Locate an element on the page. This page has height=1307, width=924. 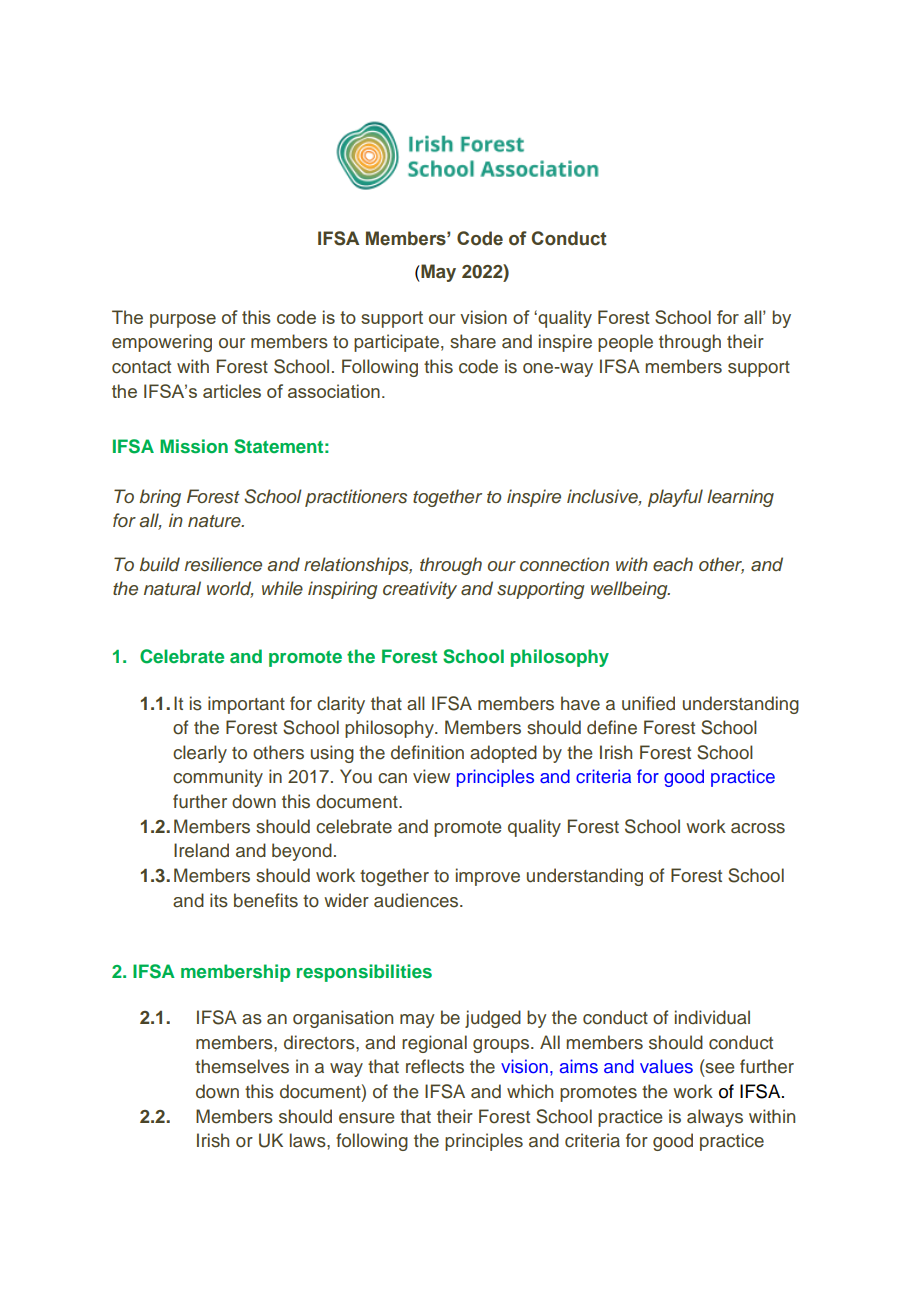
benefits is located at coordinates (266, 900).
